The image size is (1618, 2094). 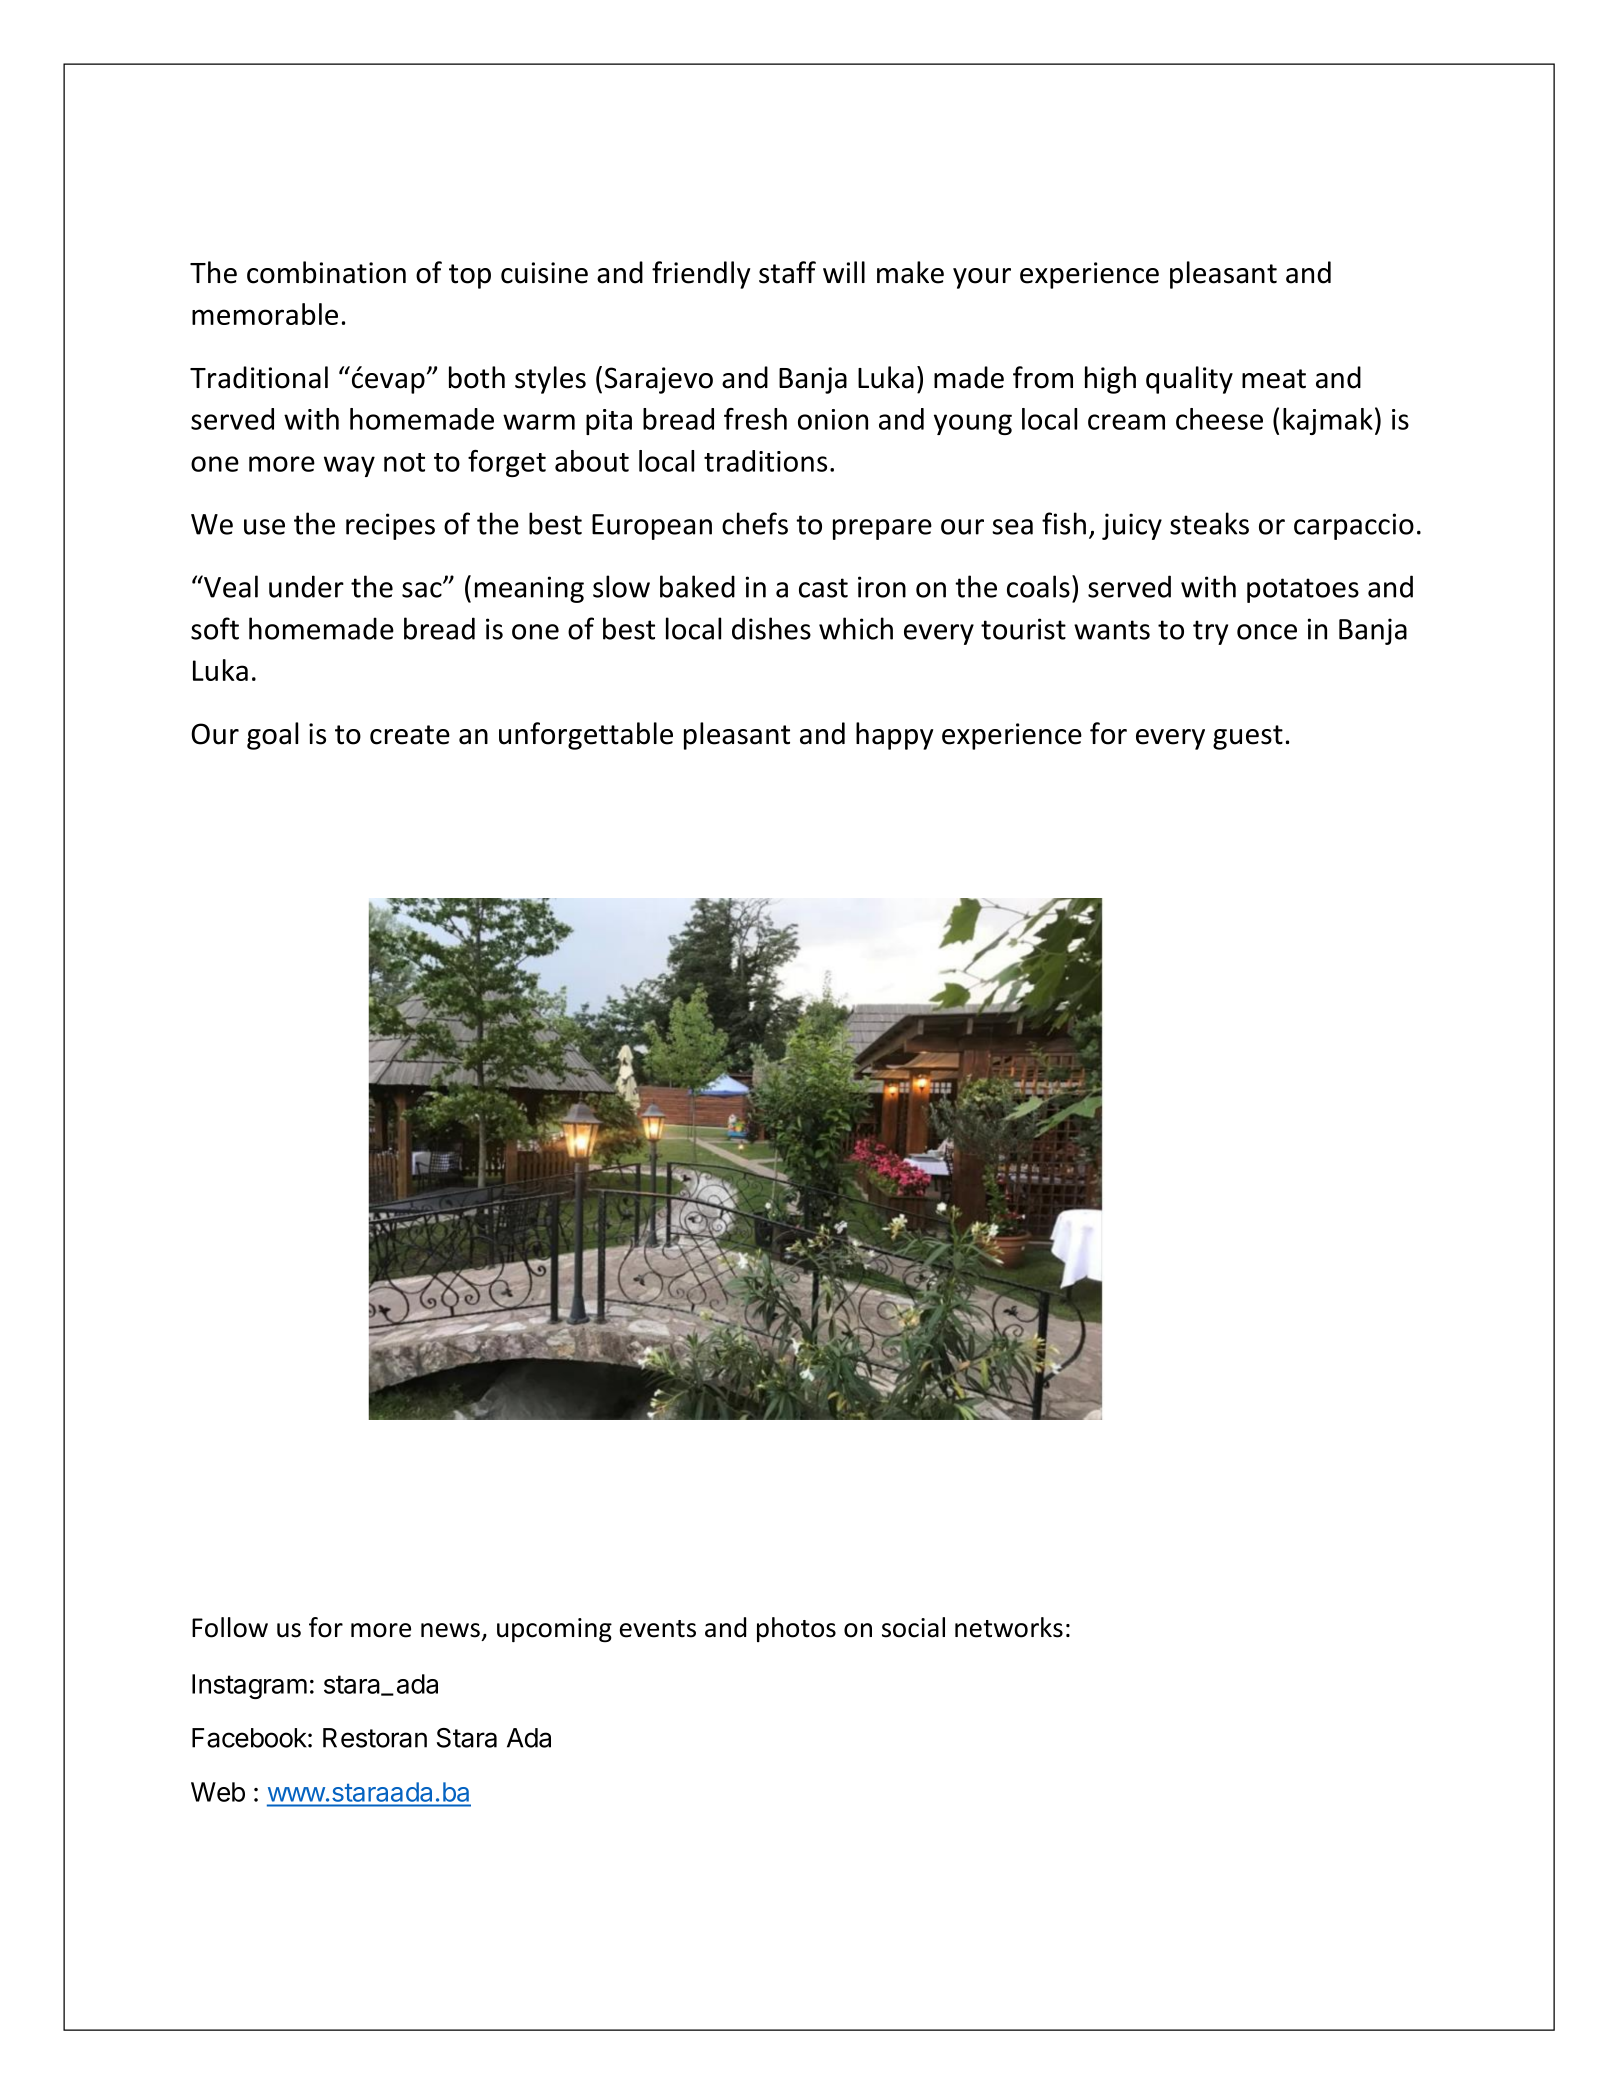 I want to click on under, so click(x=306, y=586).
